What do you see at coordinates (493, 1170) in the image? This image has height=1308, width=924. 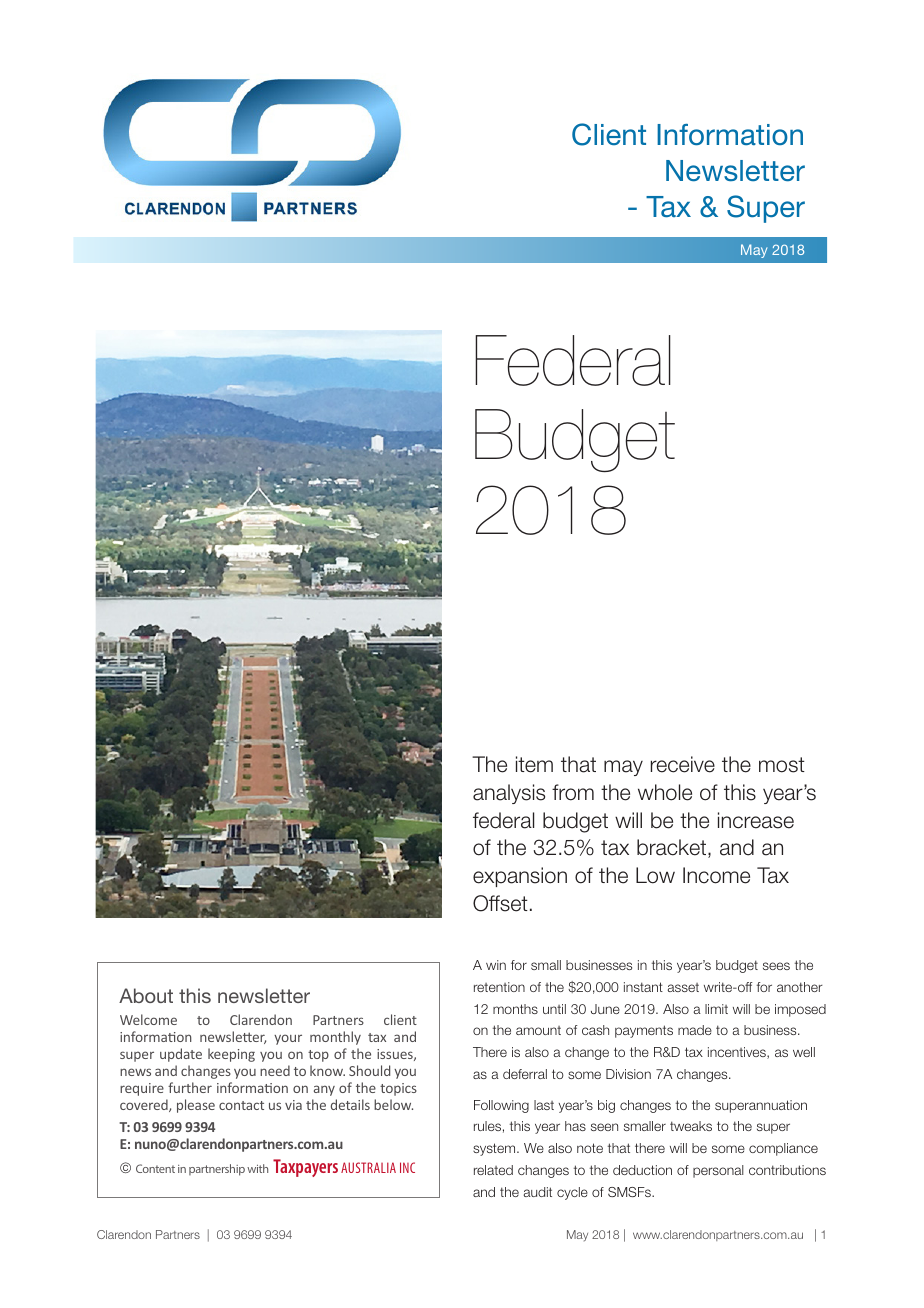 I see `related` at bounding box center [493, 1170].
